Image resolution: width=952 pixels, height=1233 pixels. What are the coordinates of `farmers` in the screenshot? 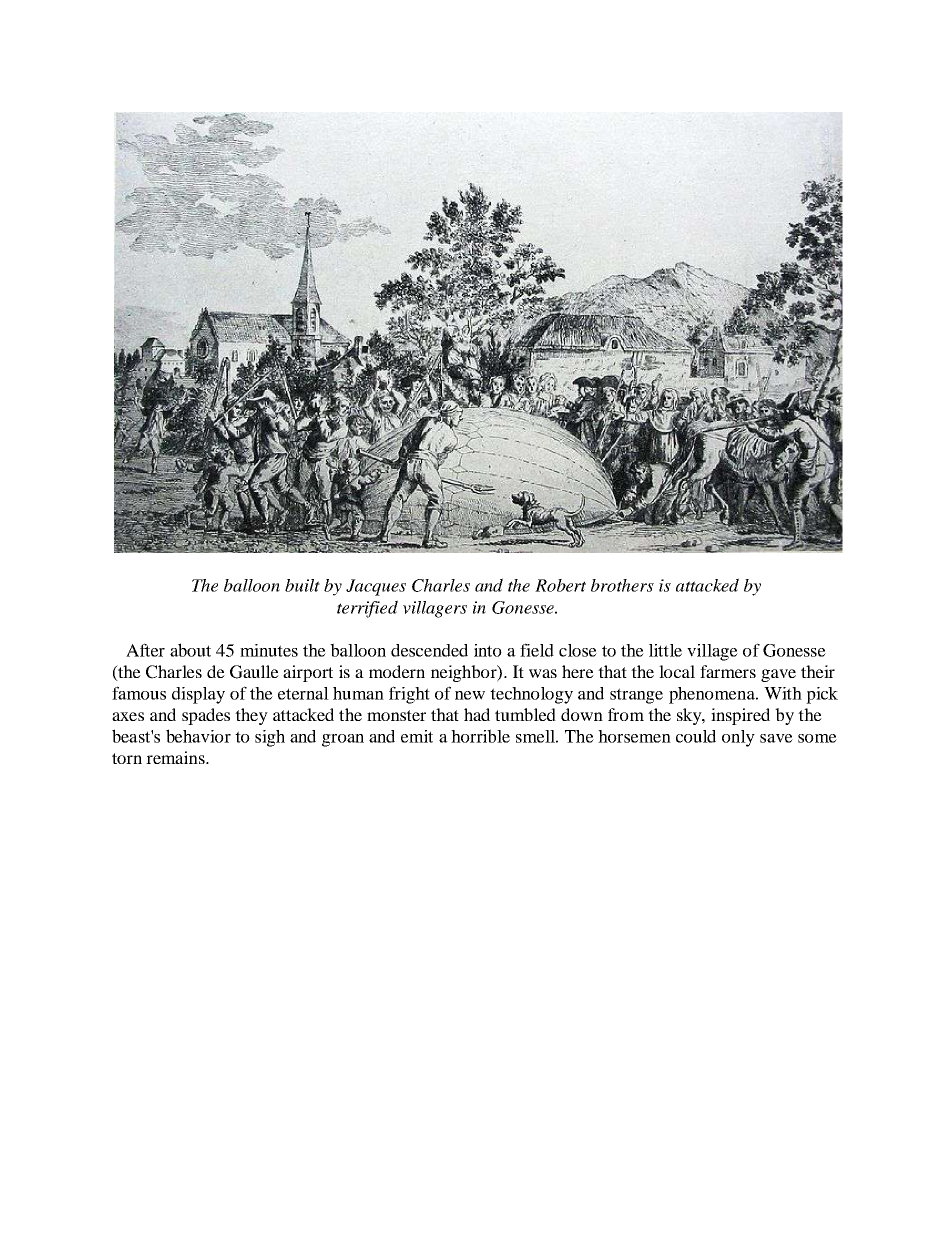 It's located at (728, 671).
